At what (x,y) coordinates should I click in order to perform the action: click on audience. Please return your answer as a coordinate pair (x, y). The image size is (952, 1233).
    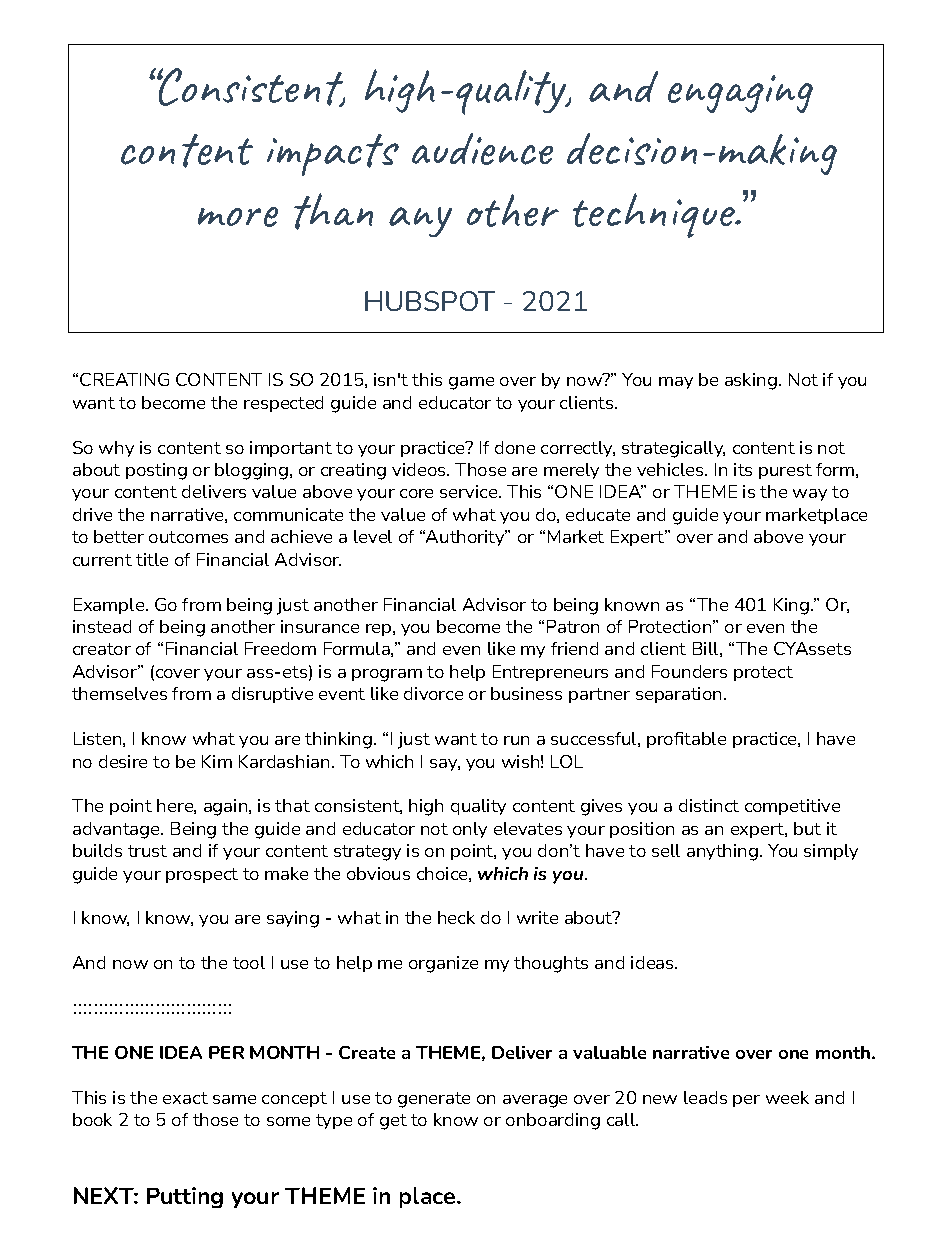
    Looking at the image, I should click on (482, 149).
